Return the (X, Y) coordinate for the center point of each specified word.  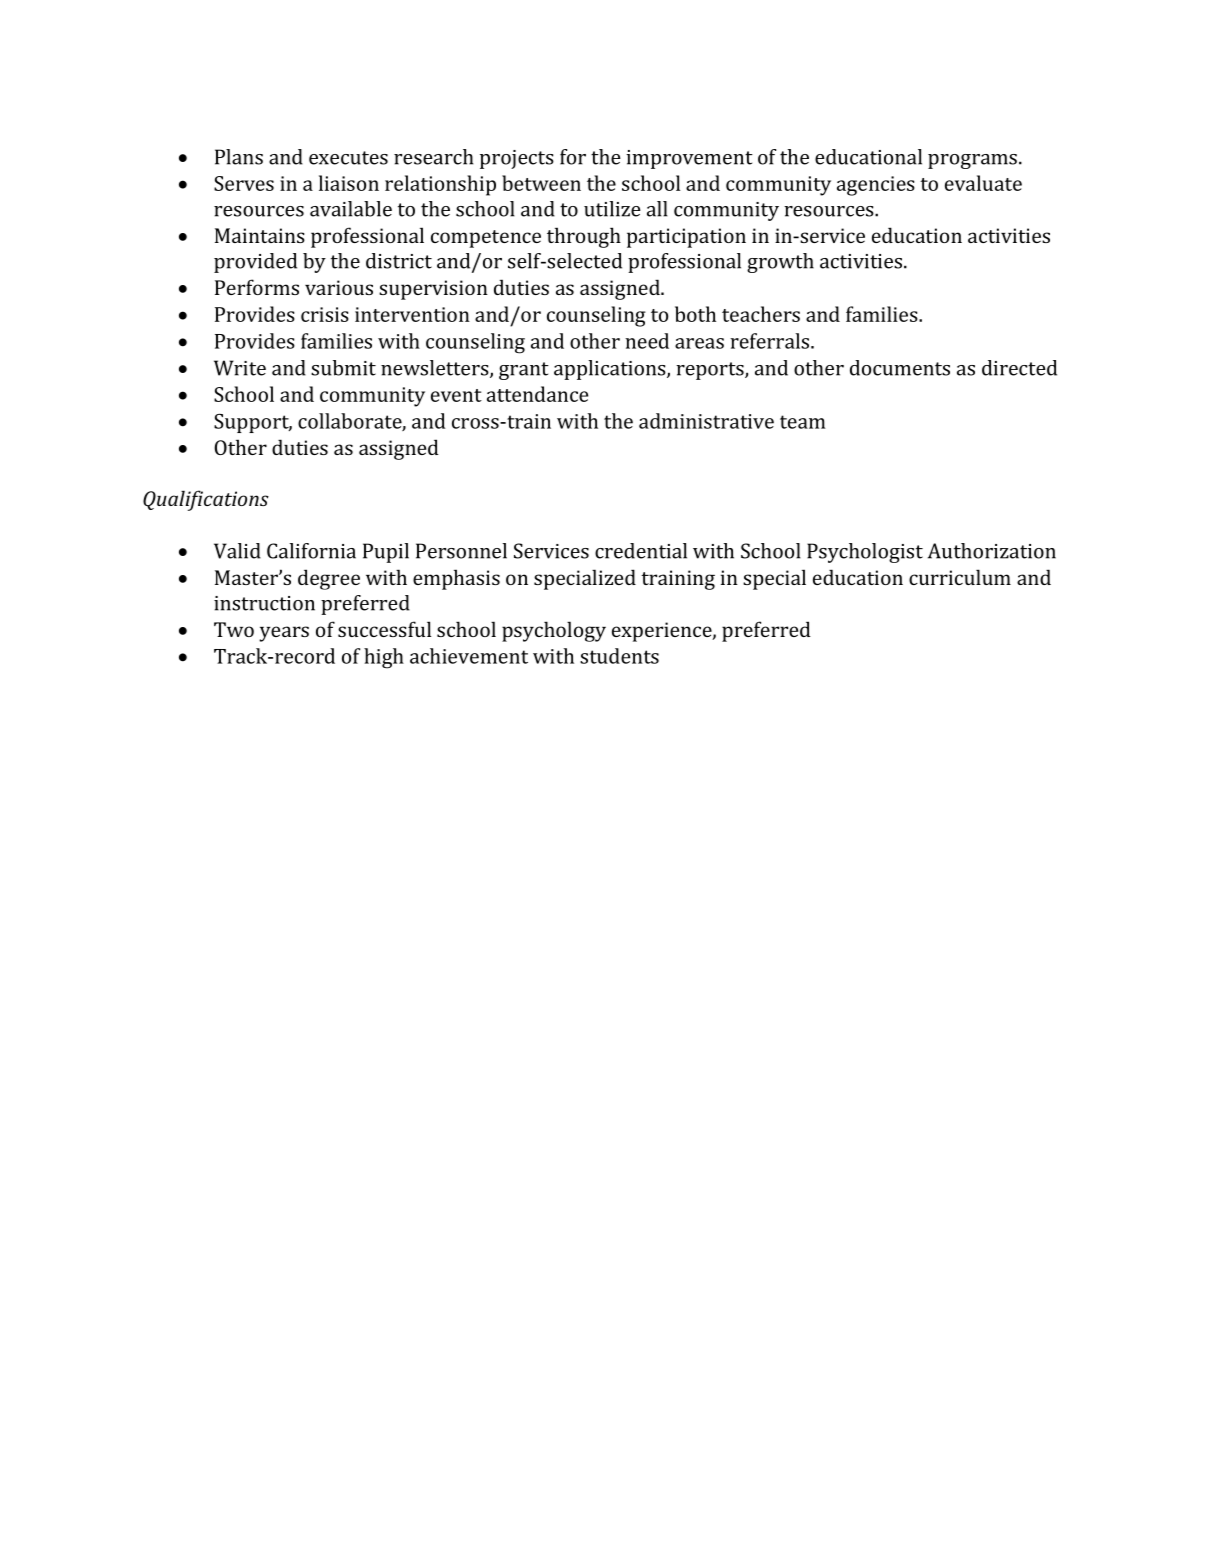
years (284, 634)
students (619, 656)
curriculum (960, 577)
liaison (349, 183)
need (647, 341)
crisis (325, 314)
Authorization (992, 551)
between (541, 183)
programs (972, 161)
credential (641, 551)
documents (900, 368)
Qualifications (206, 500)
